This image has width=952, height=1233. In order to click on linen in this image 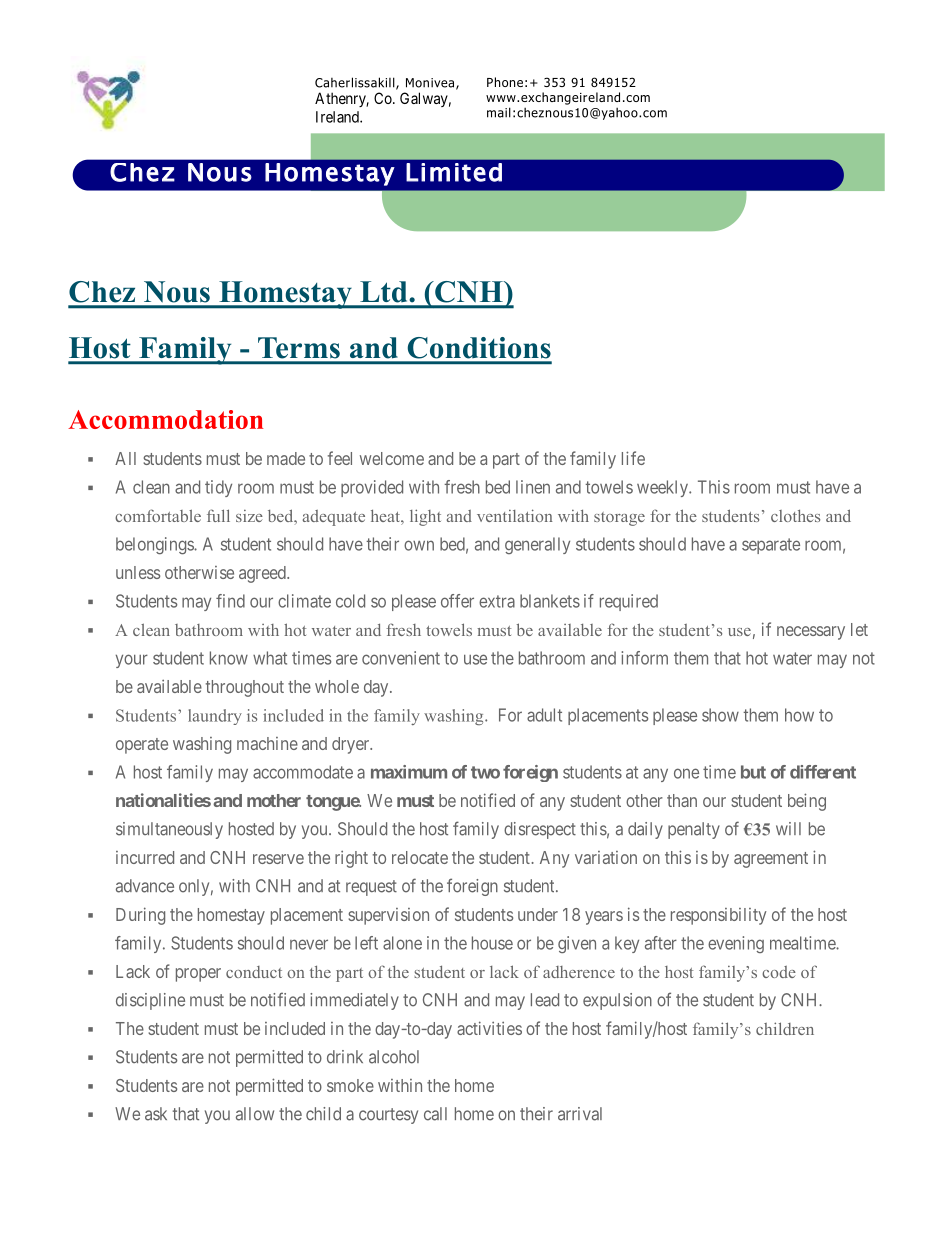, I will do `click(533, 487)`.
